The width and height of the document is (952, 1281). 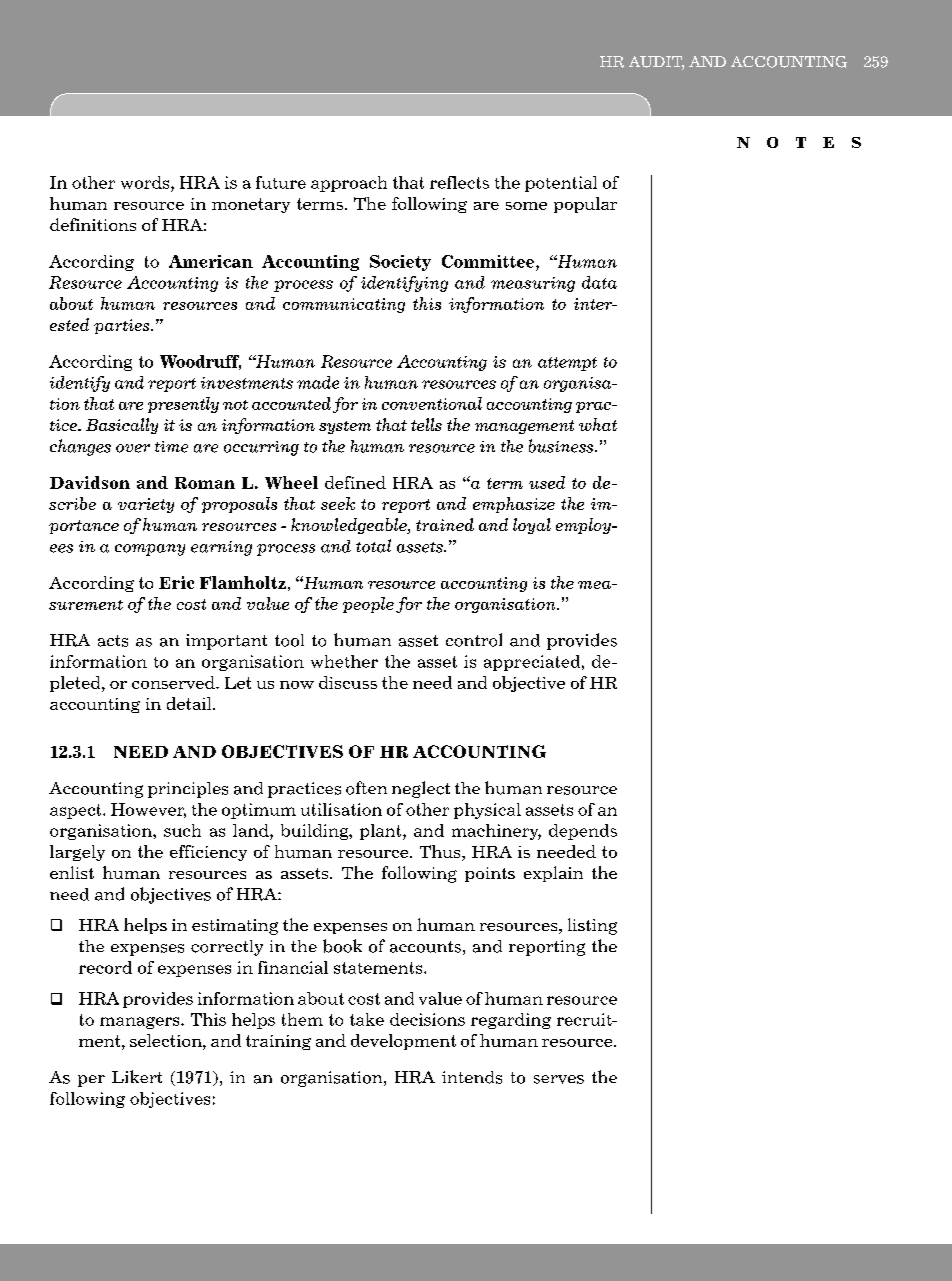 What do you see at coordinates (349, 184) in the document?
I see `approach` at bounding box center [349, 184].
